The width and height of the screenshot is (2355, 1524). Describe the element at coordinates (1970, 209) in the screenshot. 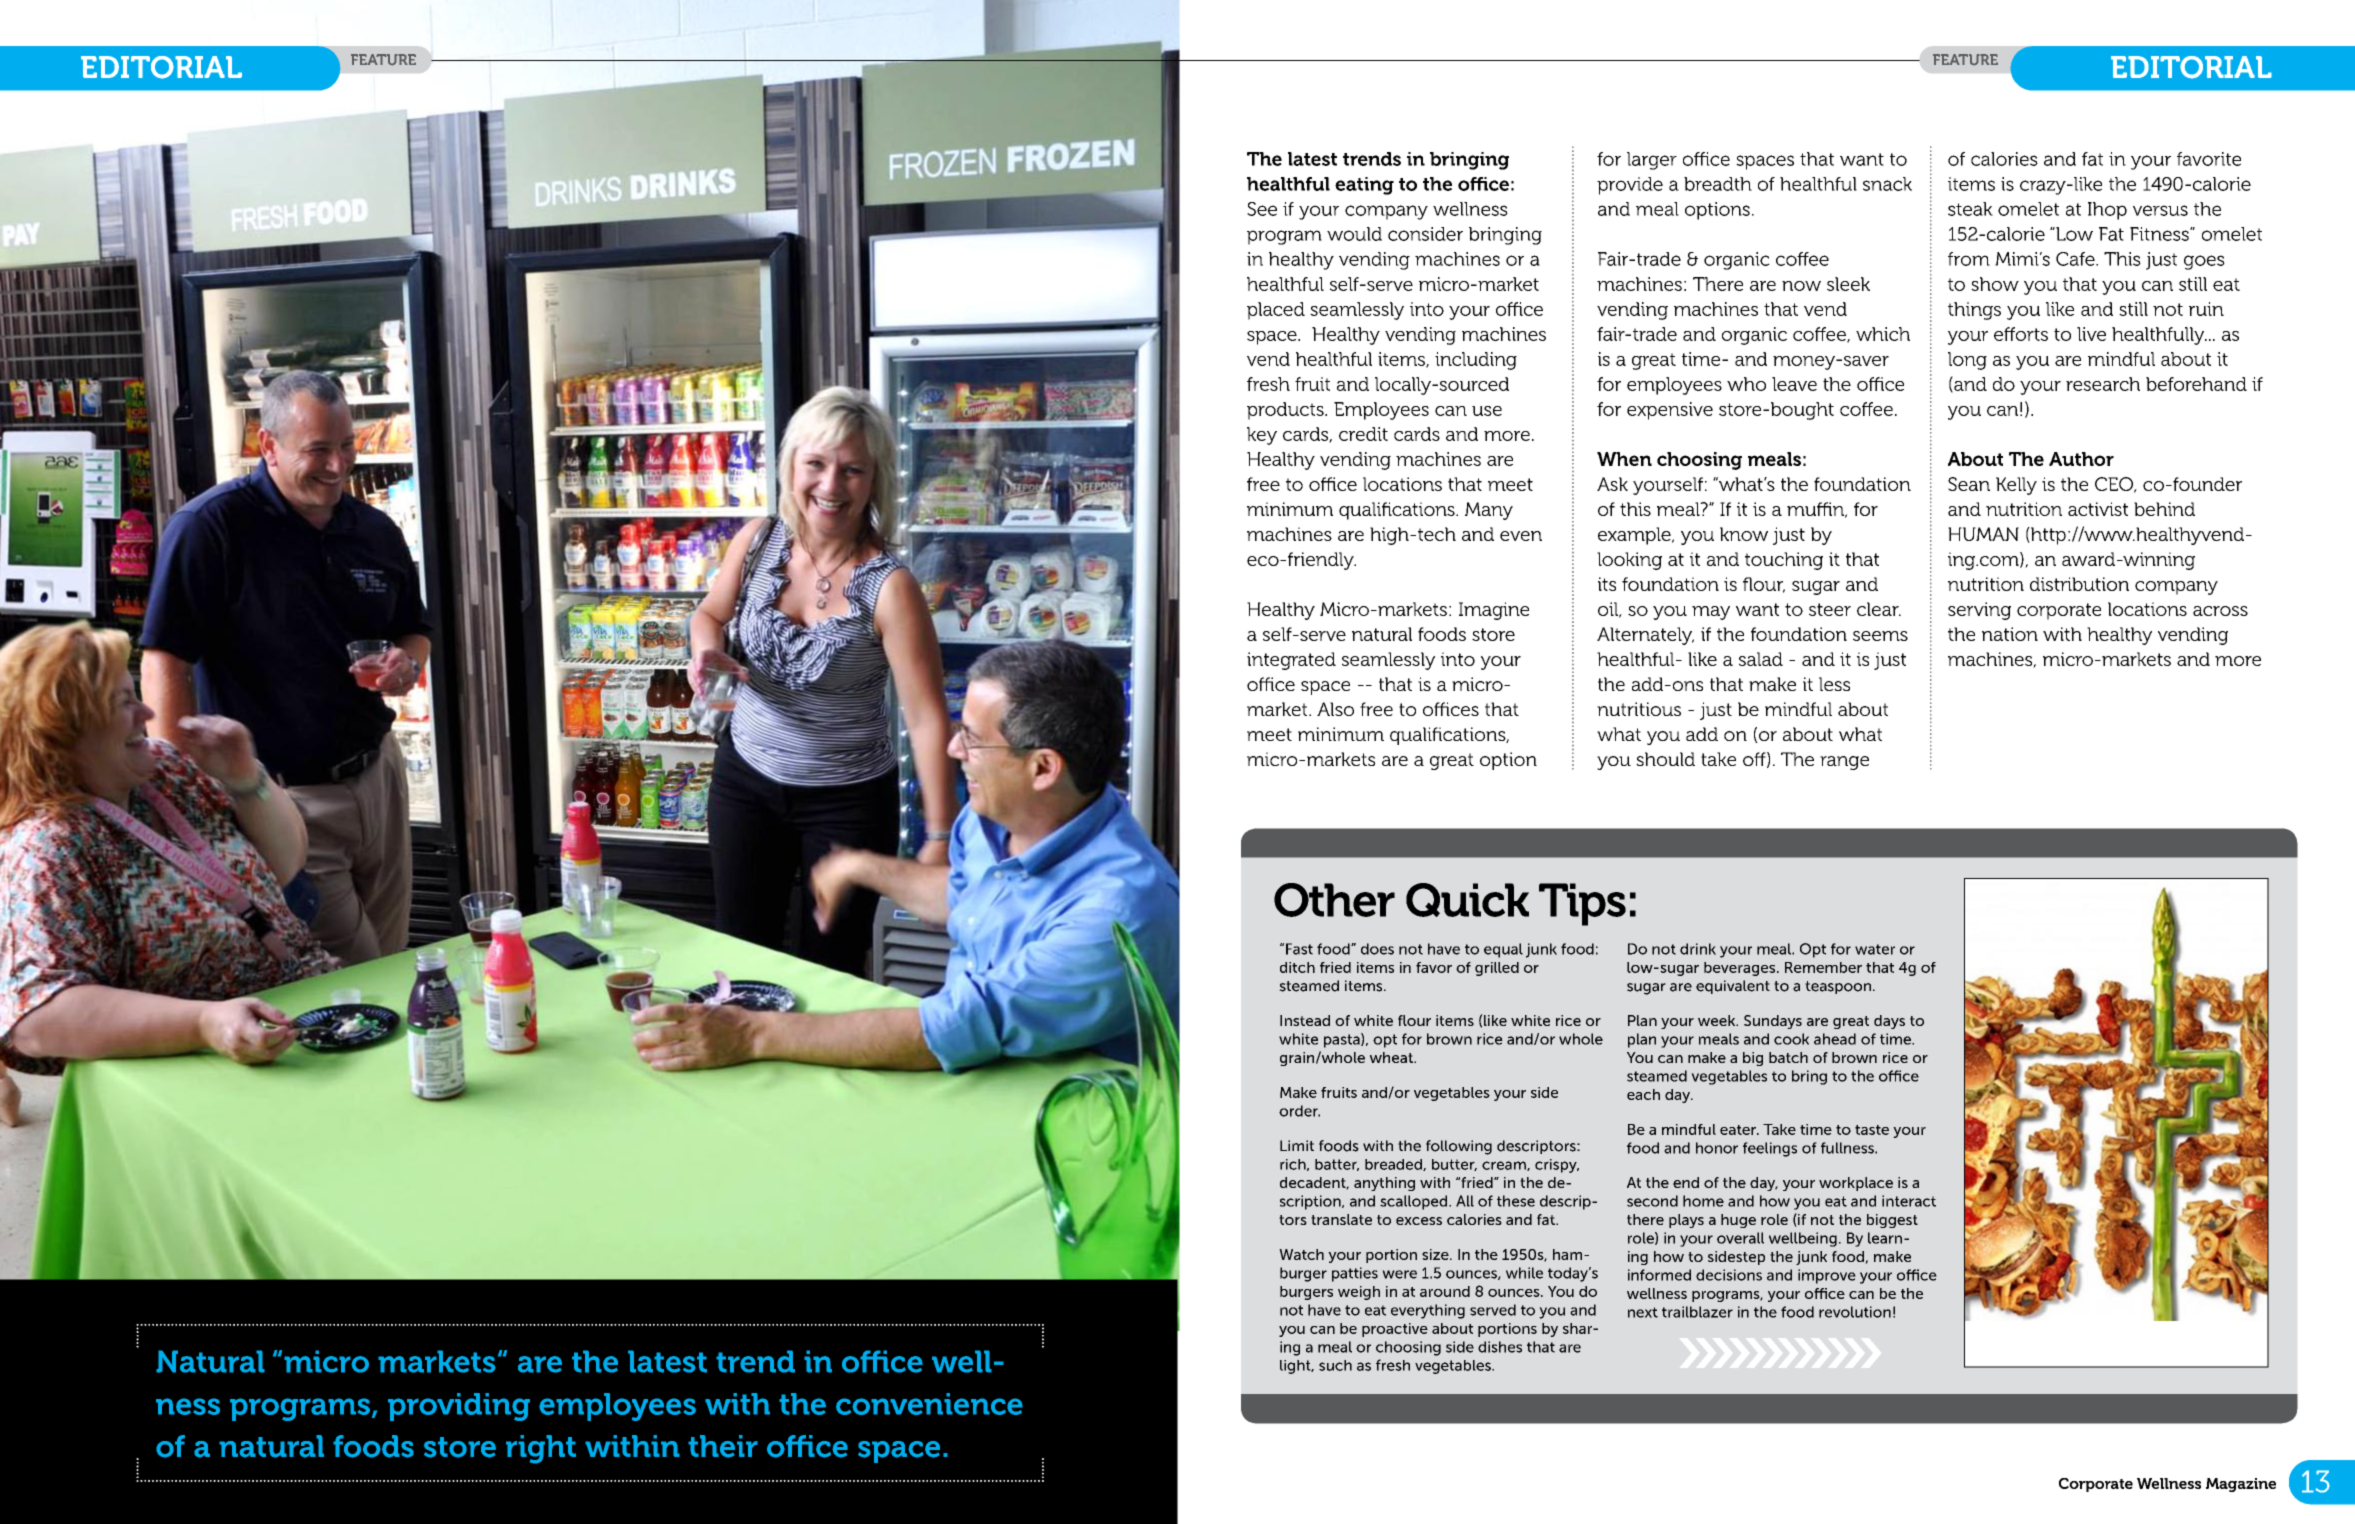

I see `steak` at that location.
